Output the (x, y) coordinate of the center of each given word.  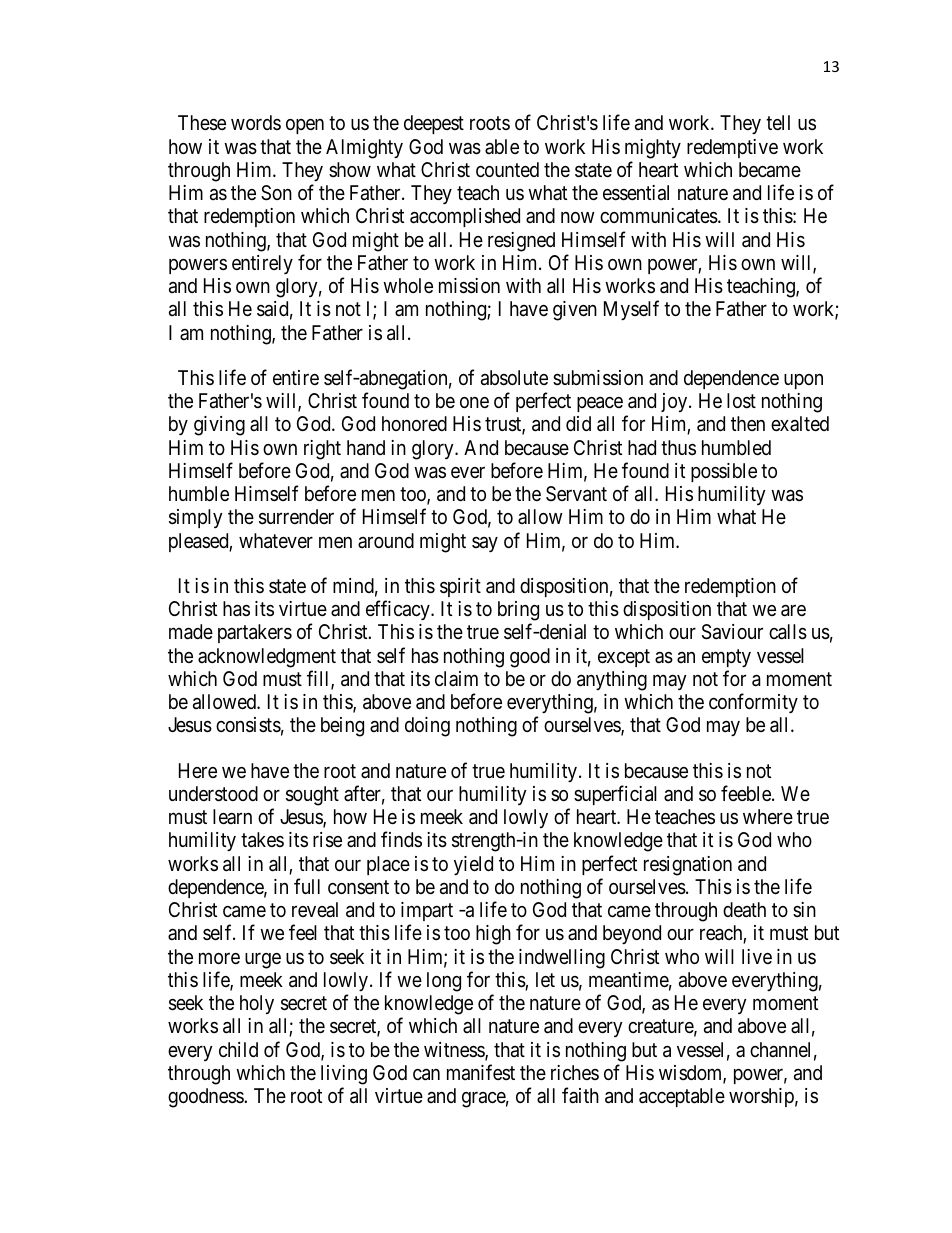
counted (507, 169)
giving (219, 426)
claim (456, 678)
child (238, 1049)
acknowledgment (267, 658)
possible (724, 472)
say (485, 544)
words (256, 122)
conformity (753, 703)
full (307, 886)
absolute (514, 378)
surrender (296, 517)
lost (741, 401)
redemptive (732, 148)
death (744, 910)
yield (473, 865)
